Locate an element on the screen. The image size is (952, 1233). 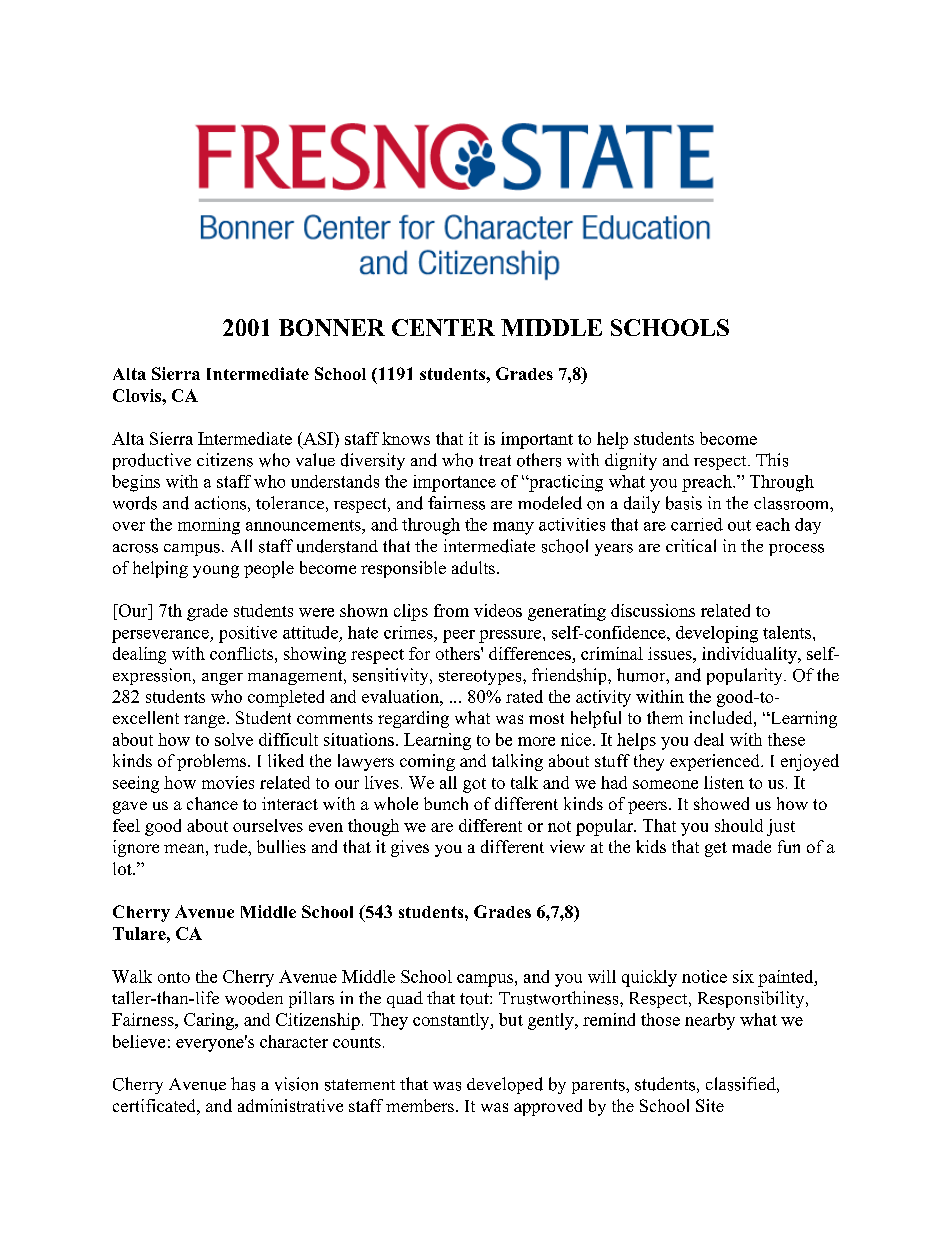
young is located at coordinates (216, 571).
